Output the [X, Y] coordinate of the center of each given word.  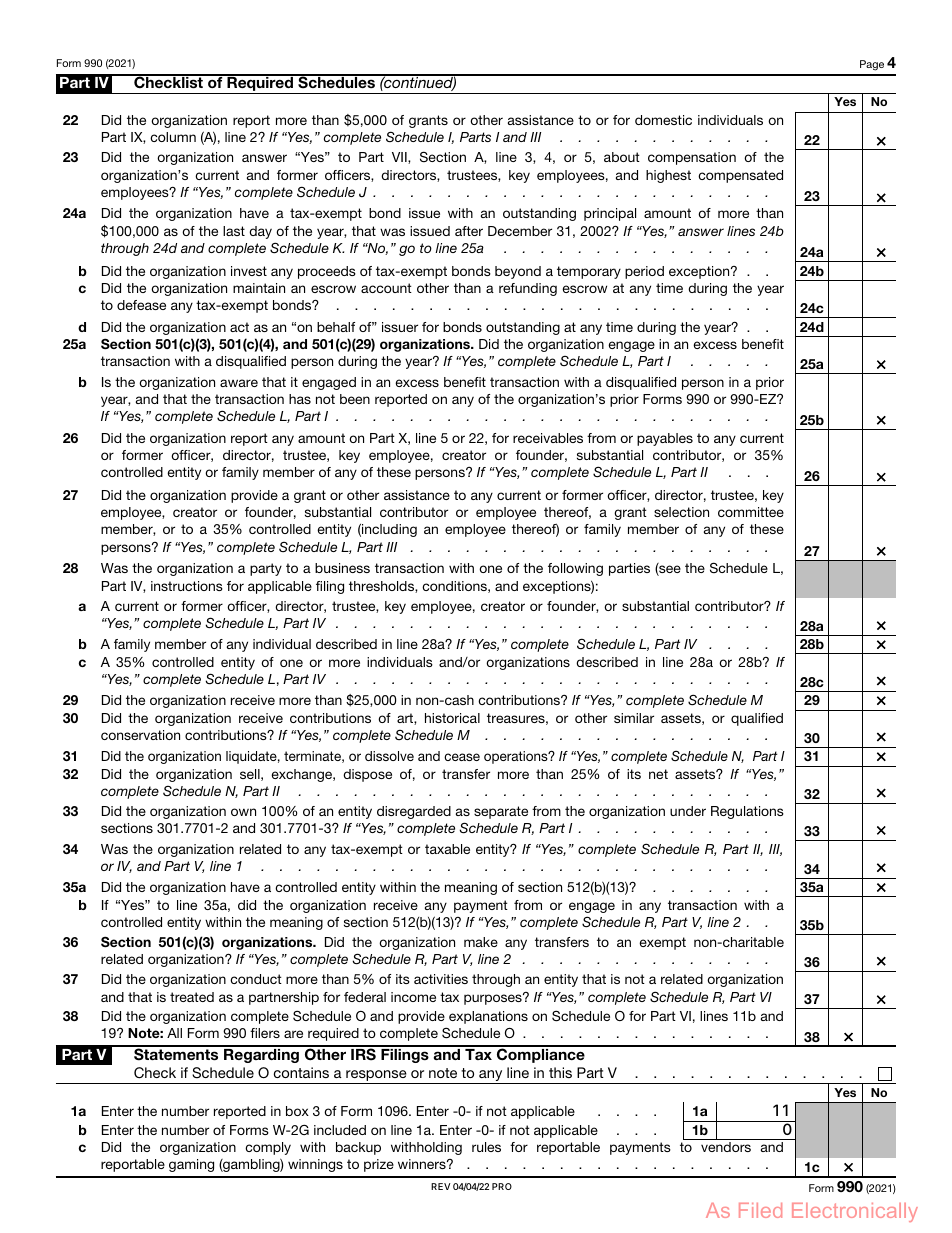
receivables [548, 438]
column [173, 137]
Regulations [747, 812]
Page [872, 65]
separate [501, 812]
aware [239, 383]
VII [400, 158]
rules [486, 1147]
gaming [191, 1165]
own [243, 812]
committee [751, 512]
